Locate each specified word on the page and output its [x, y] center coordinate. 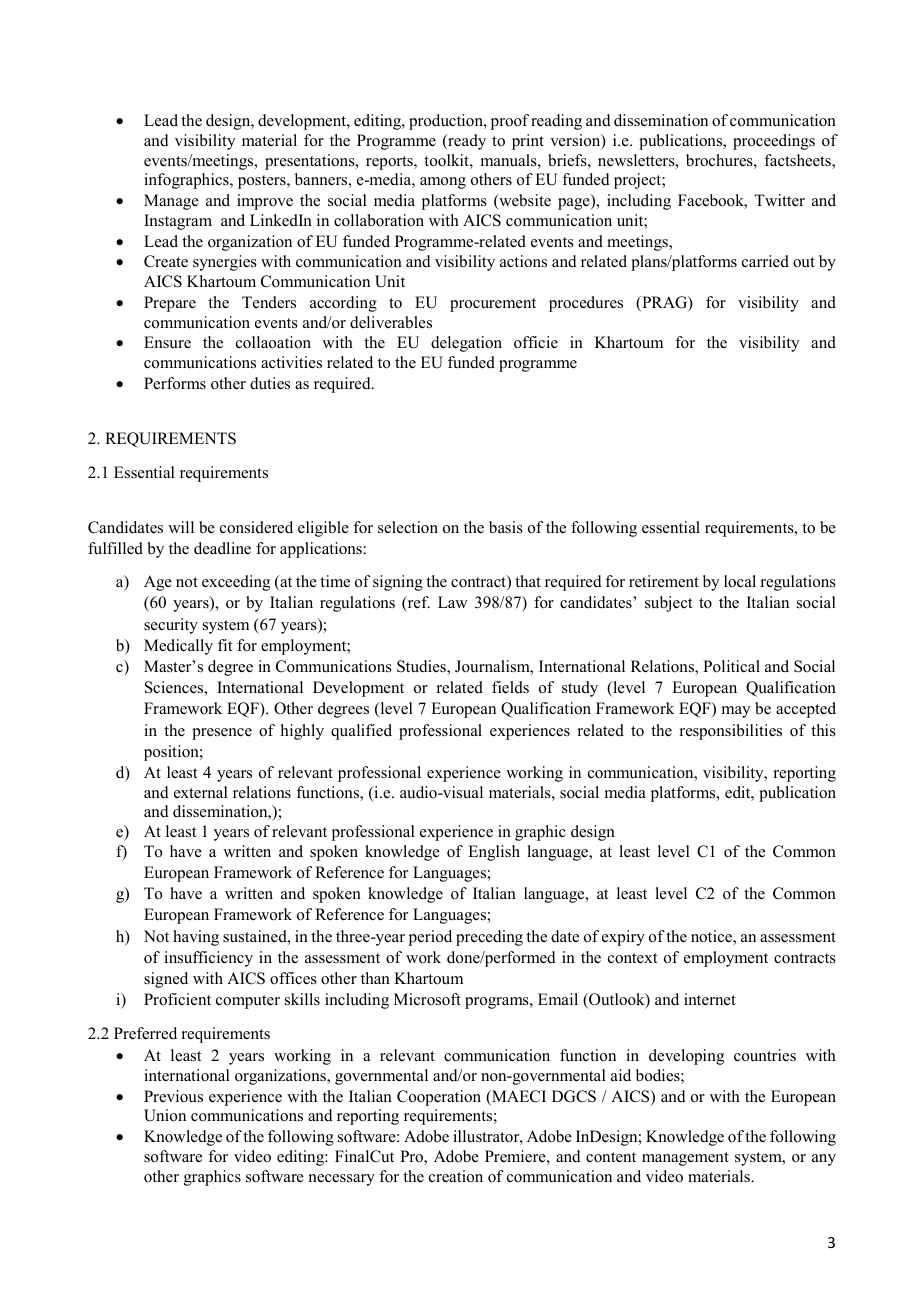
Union [165, 1115]
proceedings [774, 142]
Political [731, 666]
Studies [422, 667]
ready [466, 142]
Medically [178, 647]
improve [265, 202]
